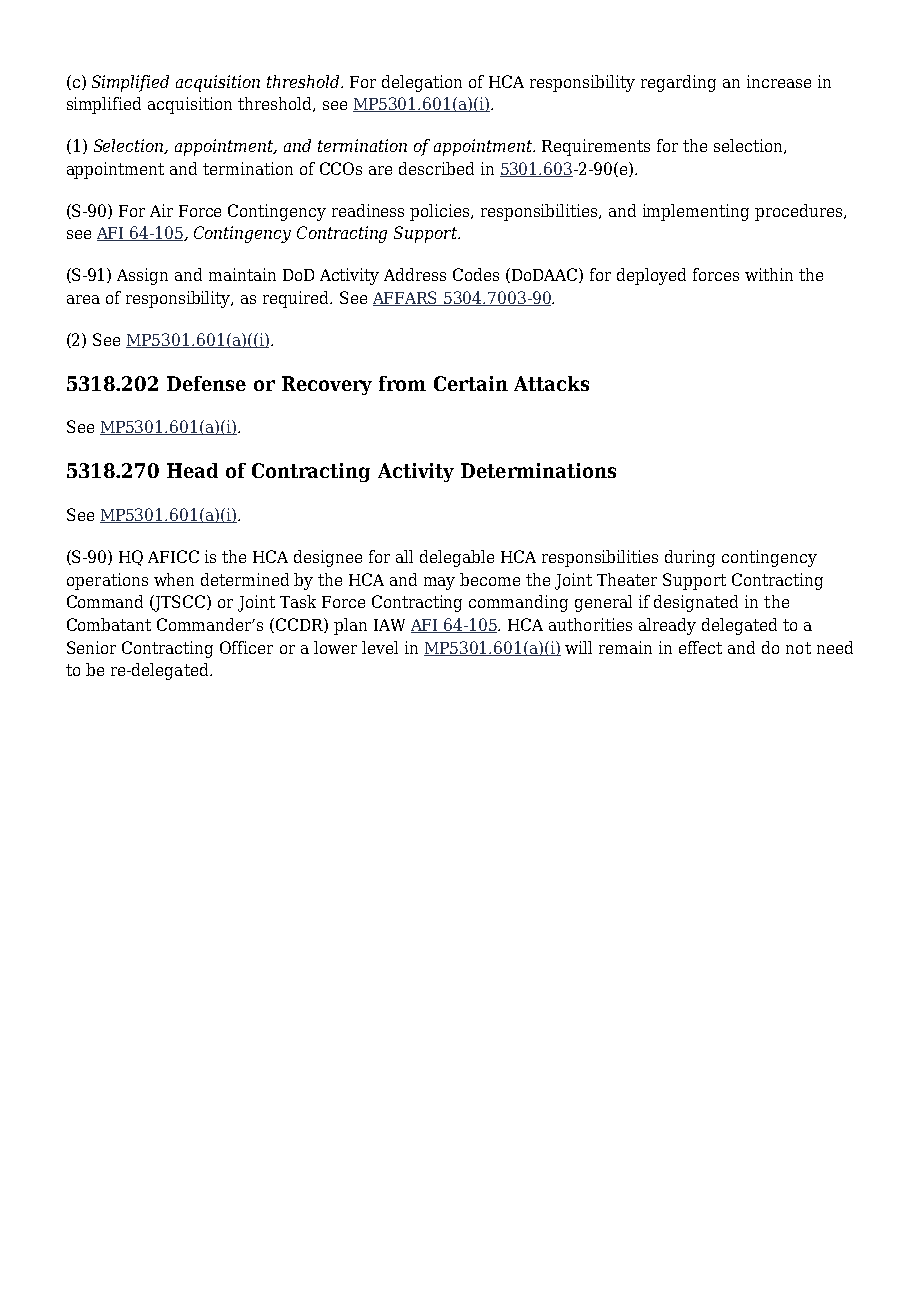 The image size is (924, 1308). Describe the element at coordinates (404, 556) in the screenshot. I see `all` at that location.
